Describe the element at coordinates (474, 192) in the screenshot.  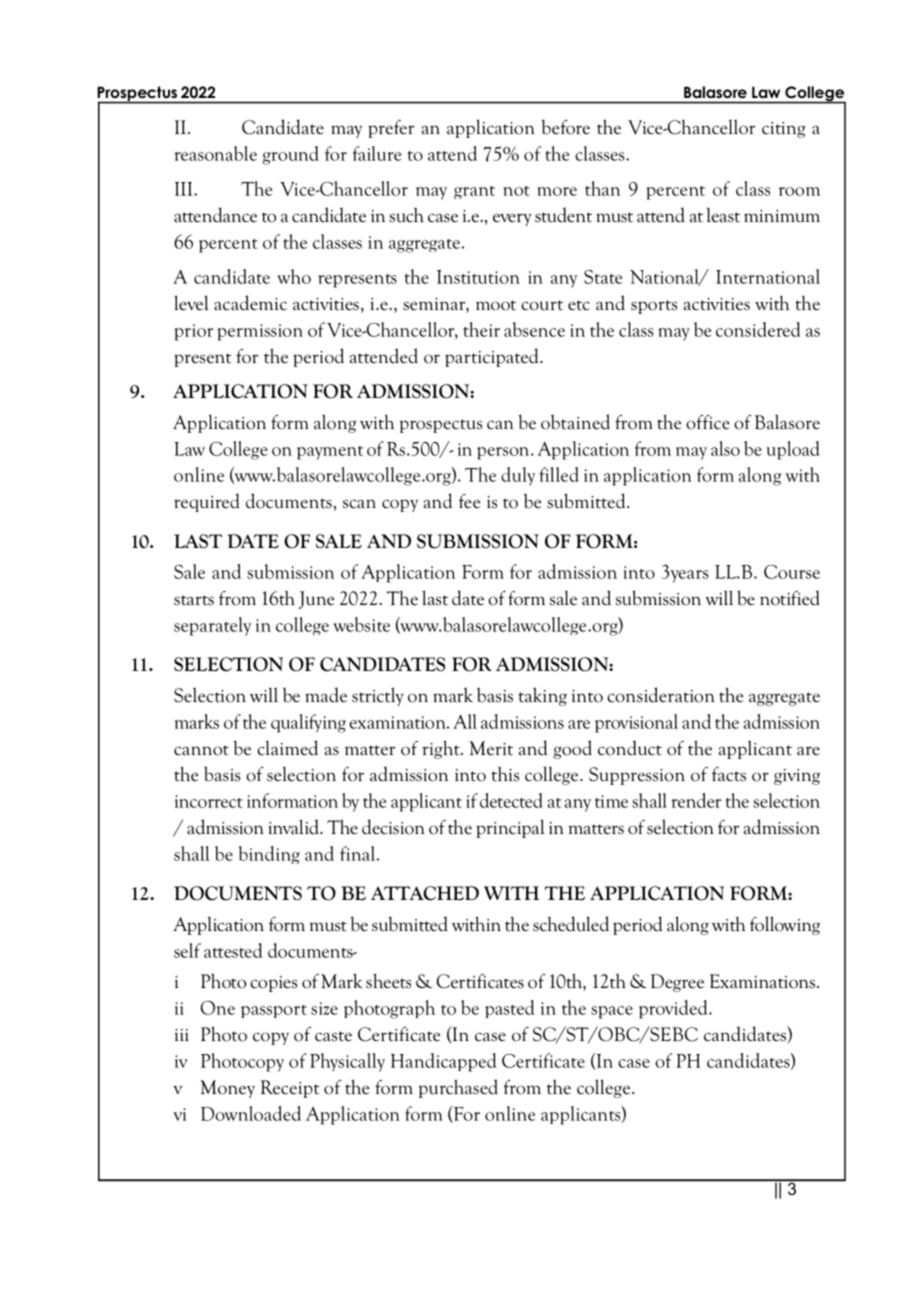
I see `grant` at that location.
